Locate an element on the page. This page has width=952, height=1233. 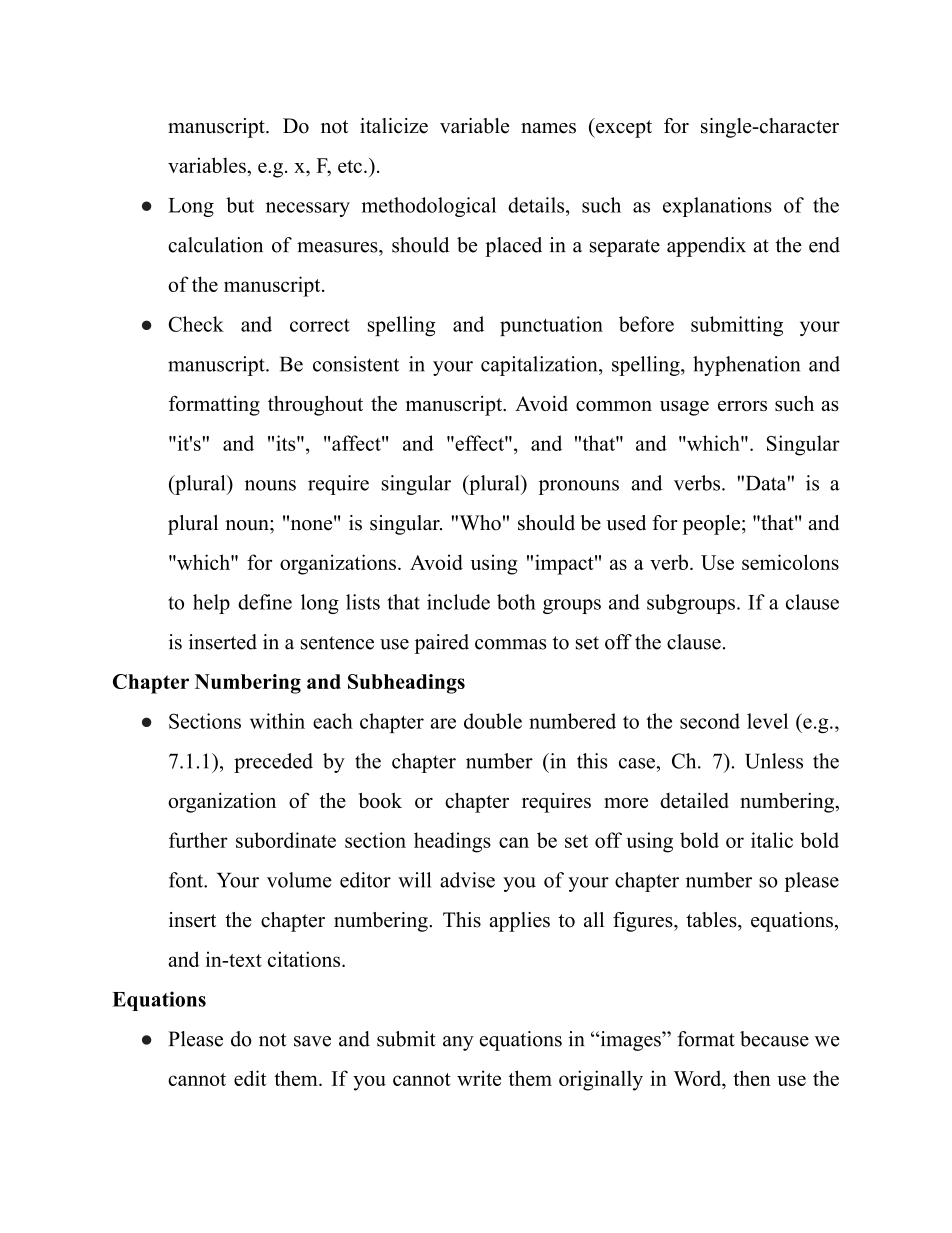
volume is located at coordinates (299, 880).
